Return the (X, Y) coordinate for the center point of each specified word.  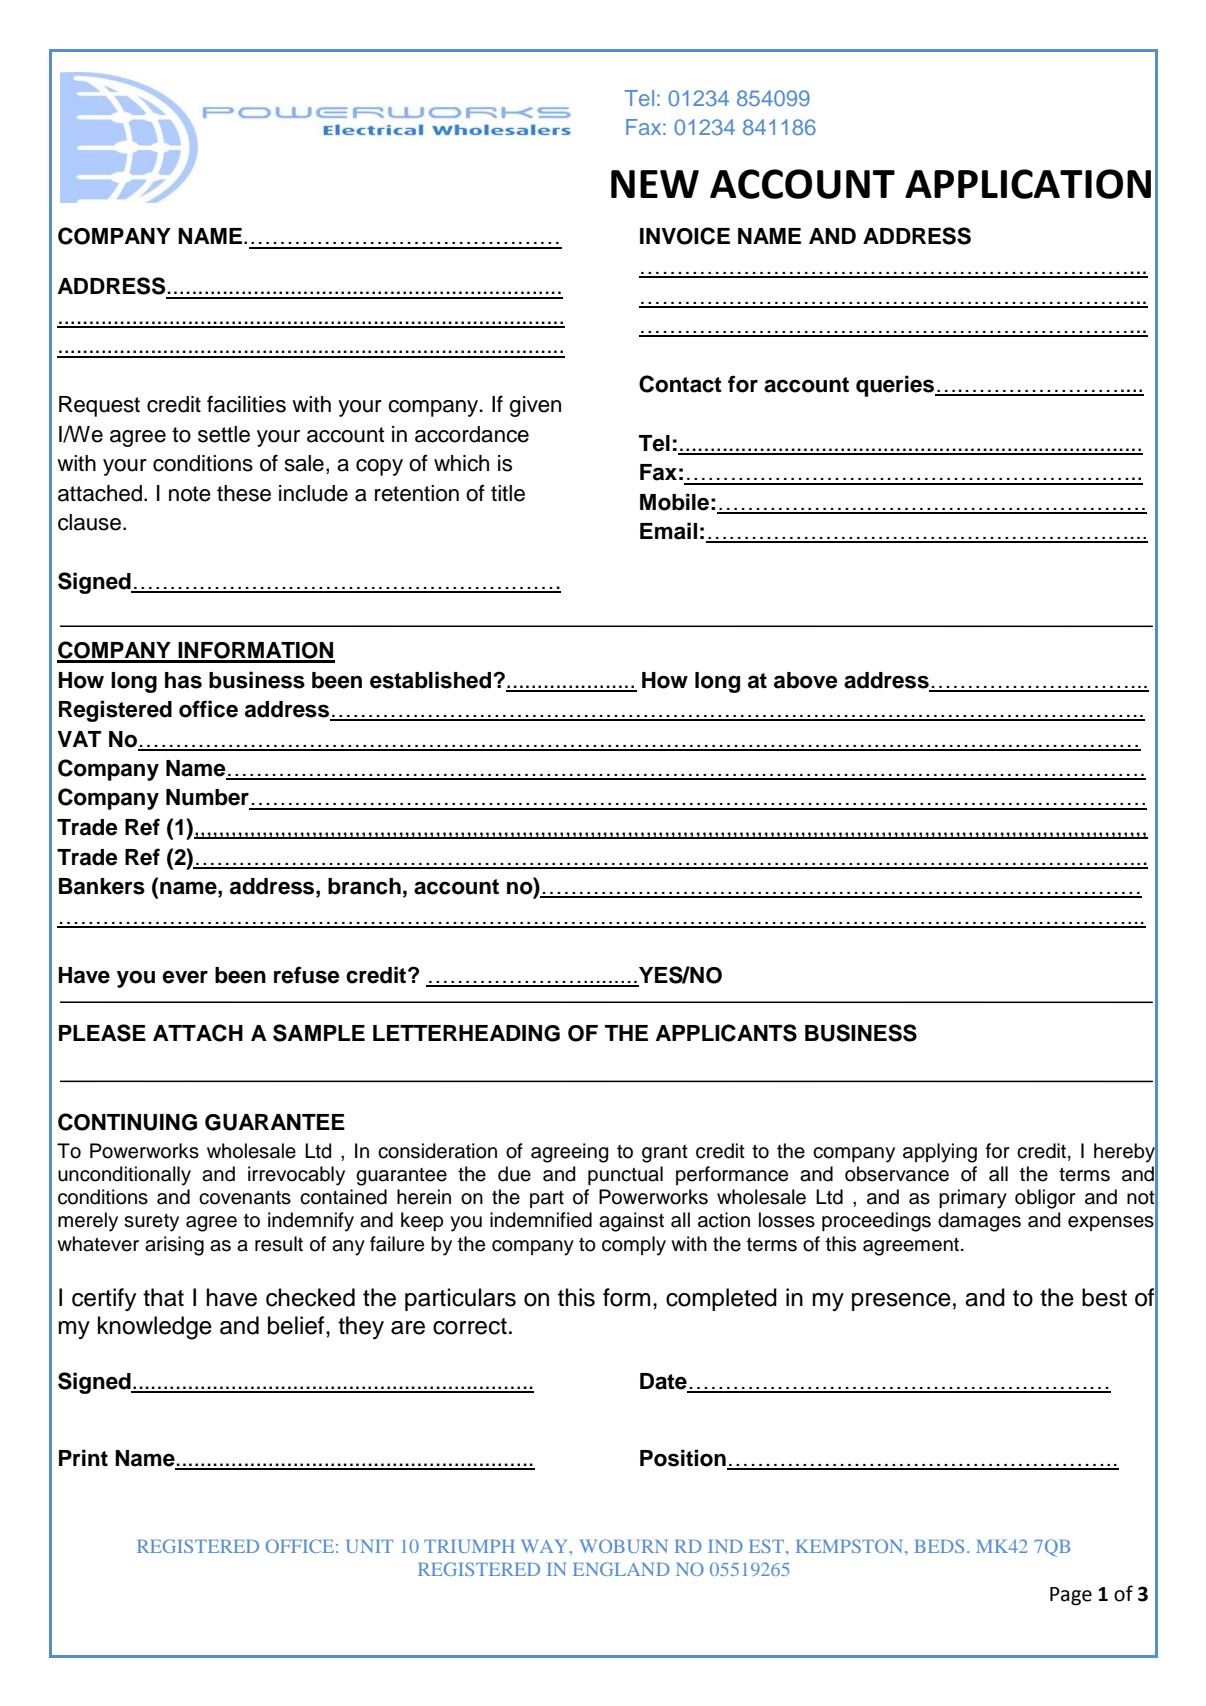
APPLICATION (1028, 184)
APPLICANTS (726, 1033)
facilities (246, 404)
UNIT (369, 1546)
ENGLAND (621, 1569)
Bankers (102, 886)
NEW (655, 184)
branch (364, 886)
